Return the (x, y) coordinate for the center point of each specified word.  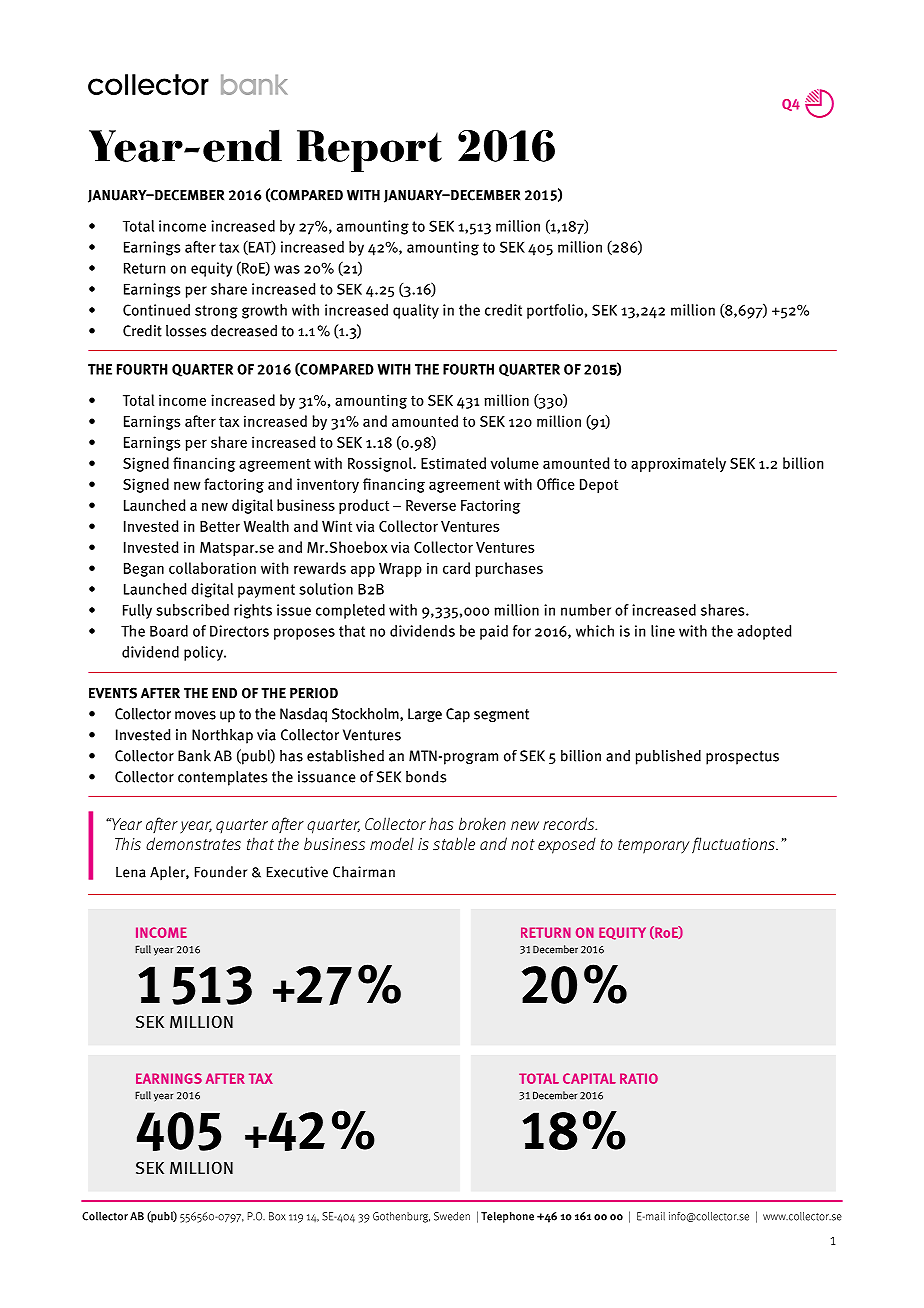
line (663, 631)
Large (425, 715)
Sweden (452, 1216)
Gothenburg (401, 1217)
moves (195, 715)
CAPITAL (589, 1078)
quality (416, 311)
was (287, 269)
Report (369, 151)
